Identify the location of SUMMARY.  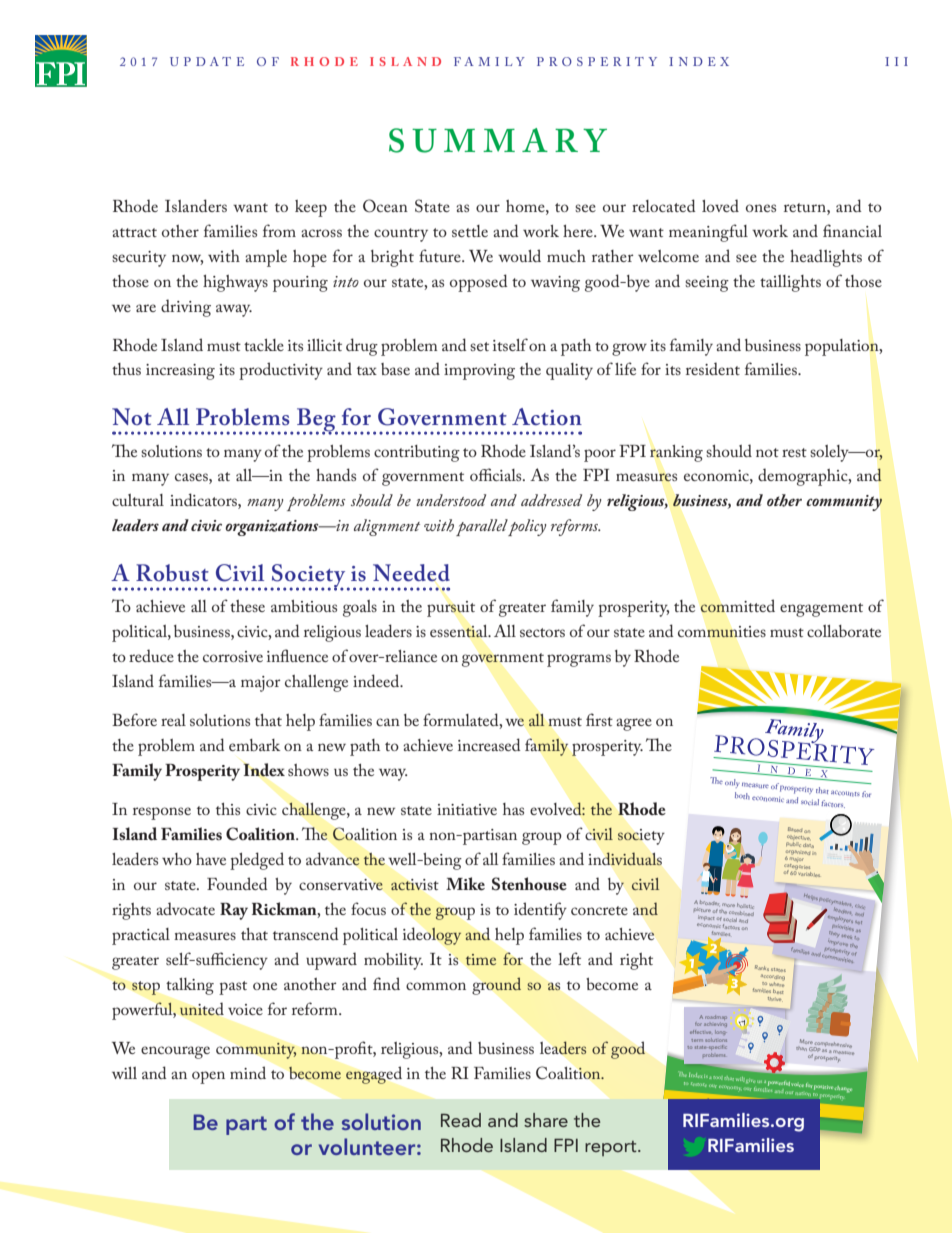
(498, 140).
